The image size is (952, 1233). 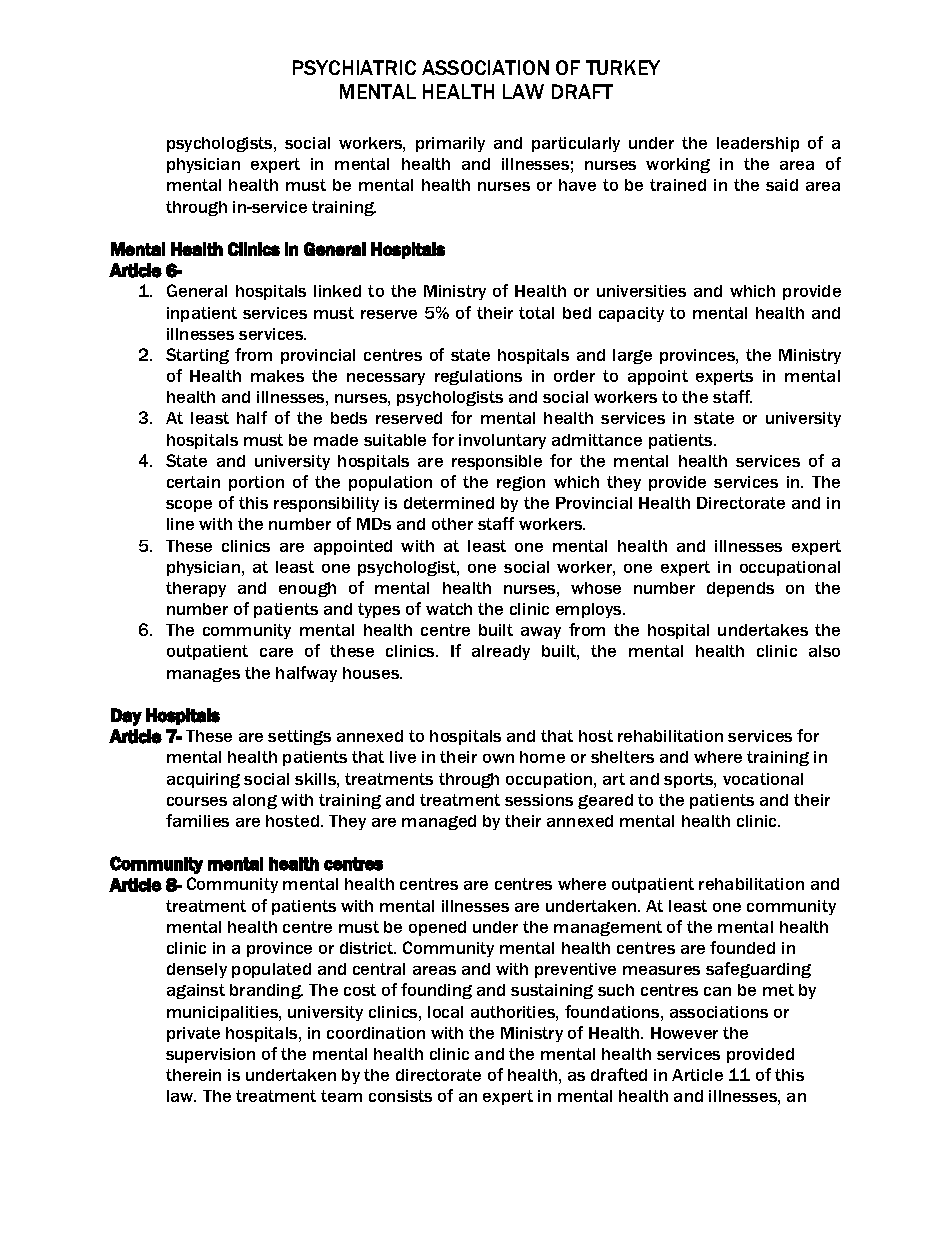 I want to click on local, so click(x=445, y=1012).
